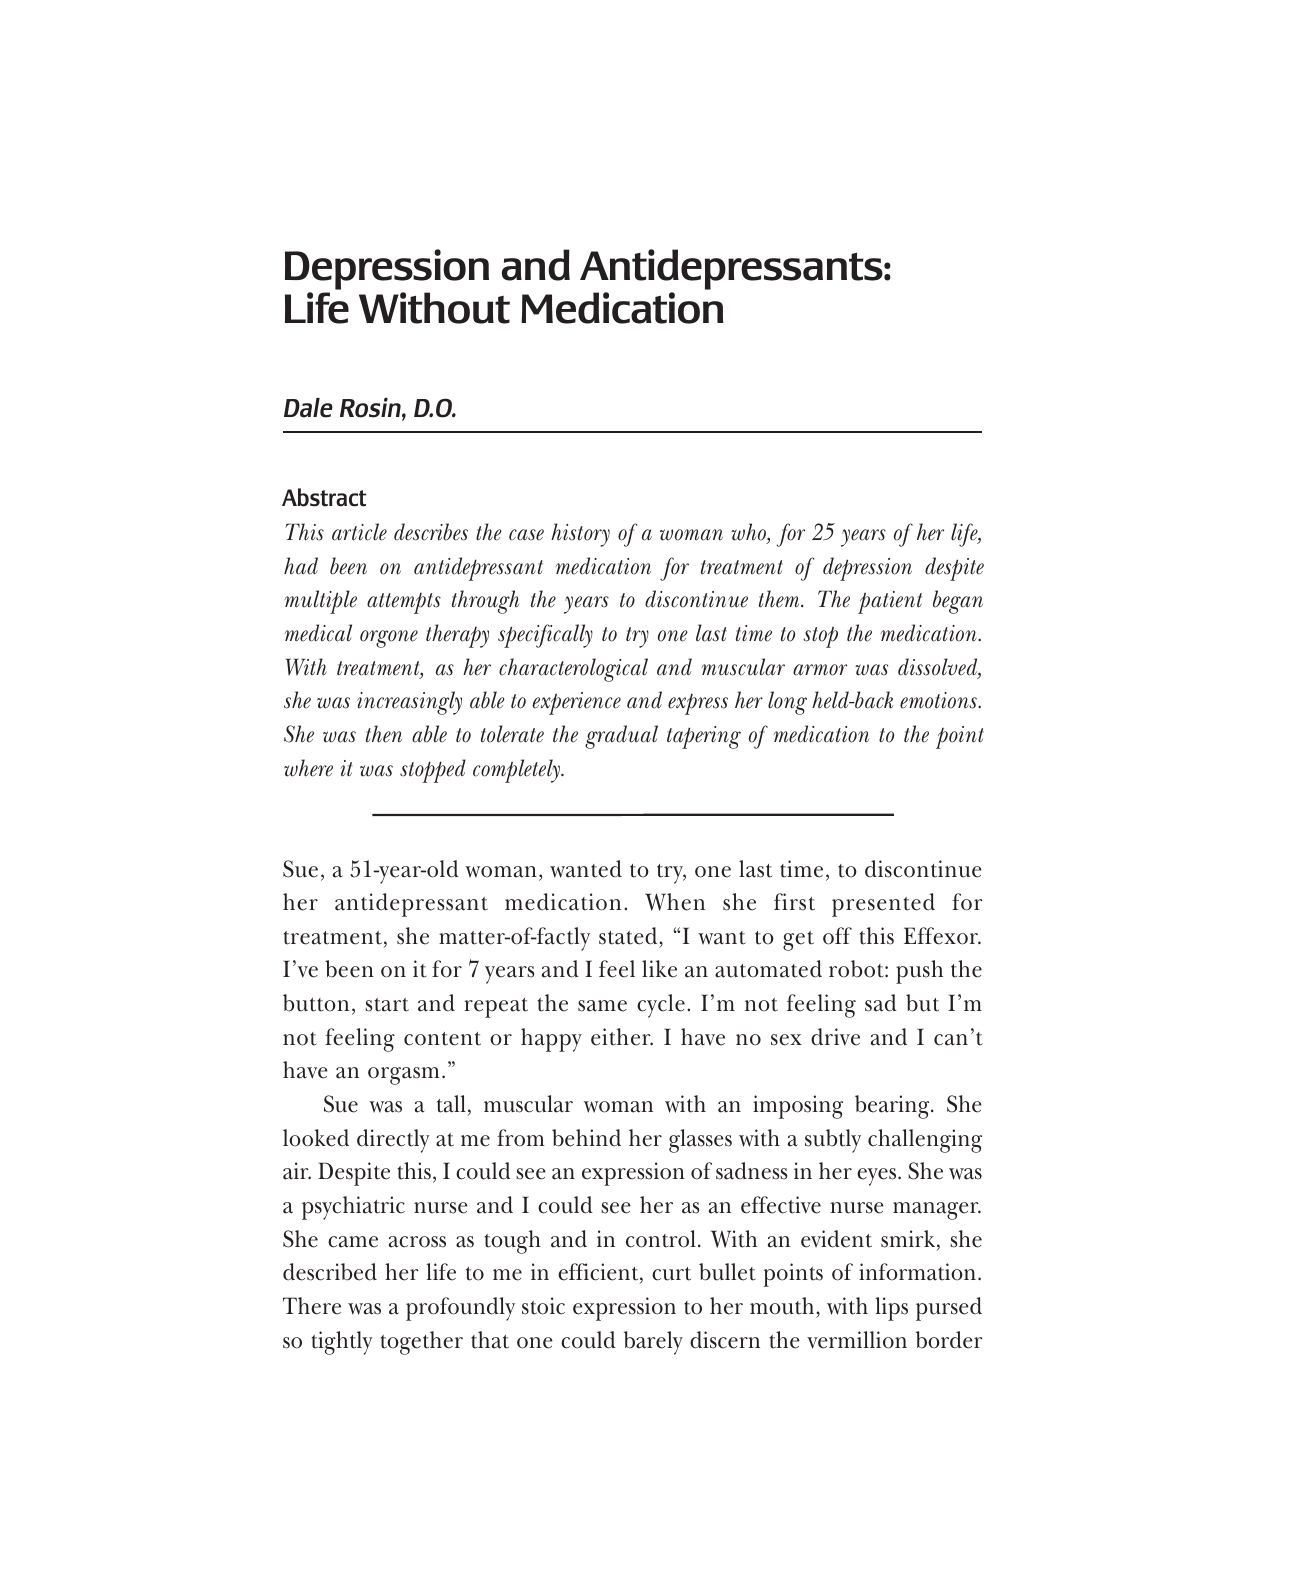  Describe the element at coordinates (835, 1037) in the screenshot. I see `drive` at that location.
